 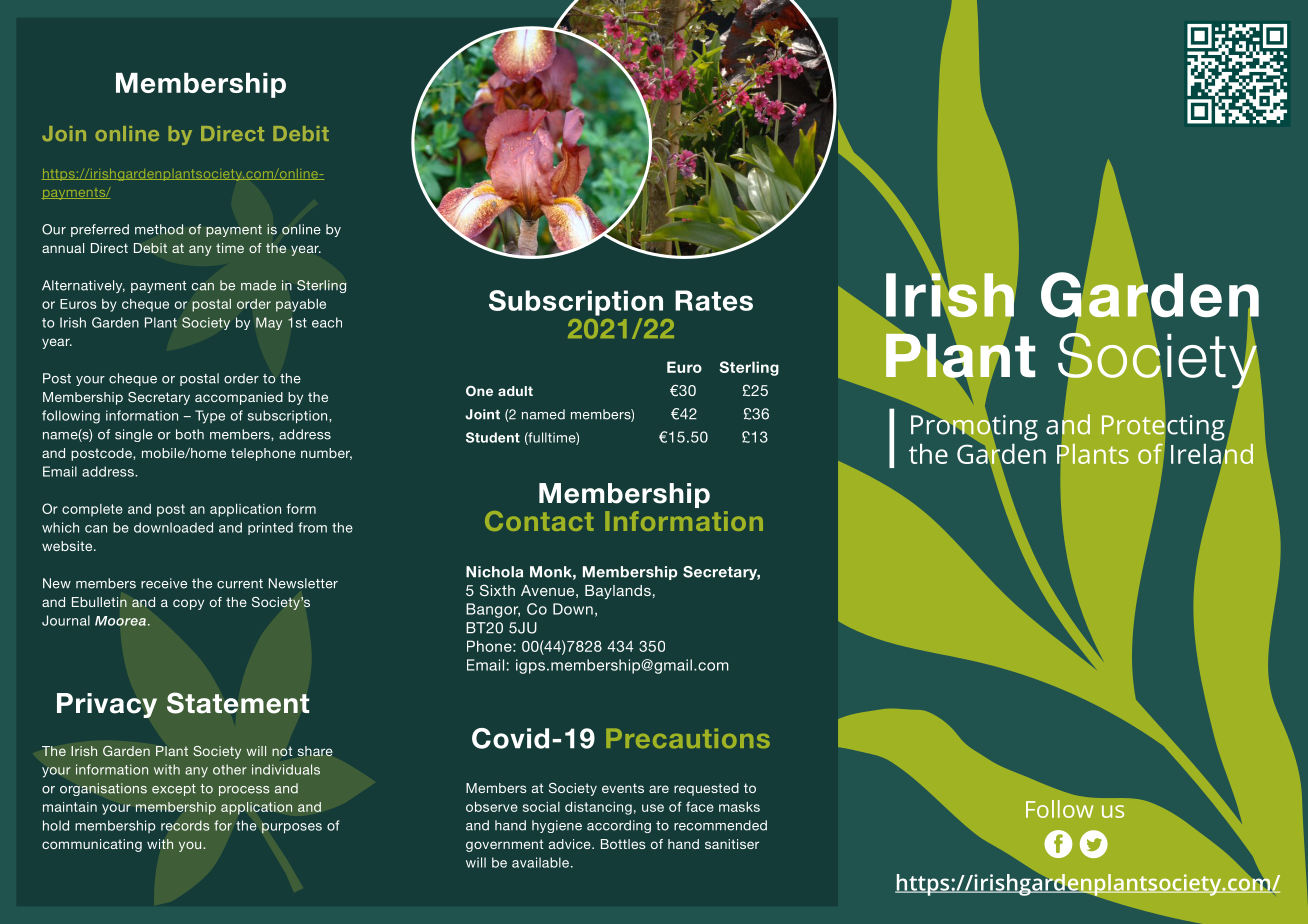 I want to click on payable, so click(x=301, y=305).
